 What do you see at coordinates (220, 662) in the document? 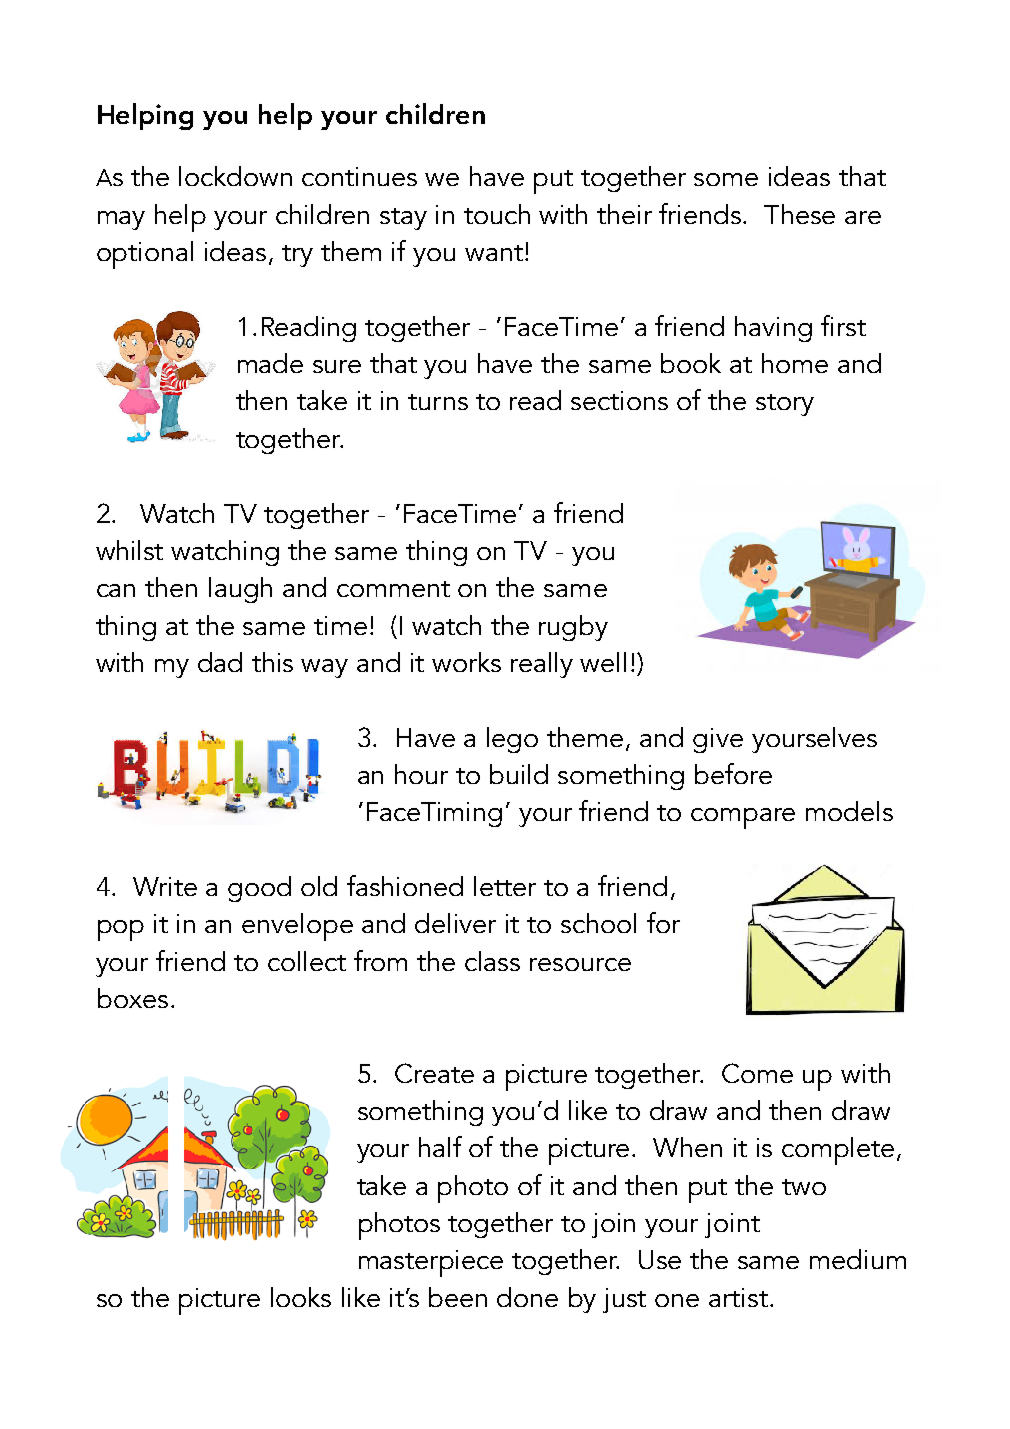
I see `dad` at bounding box center [220, 662].
